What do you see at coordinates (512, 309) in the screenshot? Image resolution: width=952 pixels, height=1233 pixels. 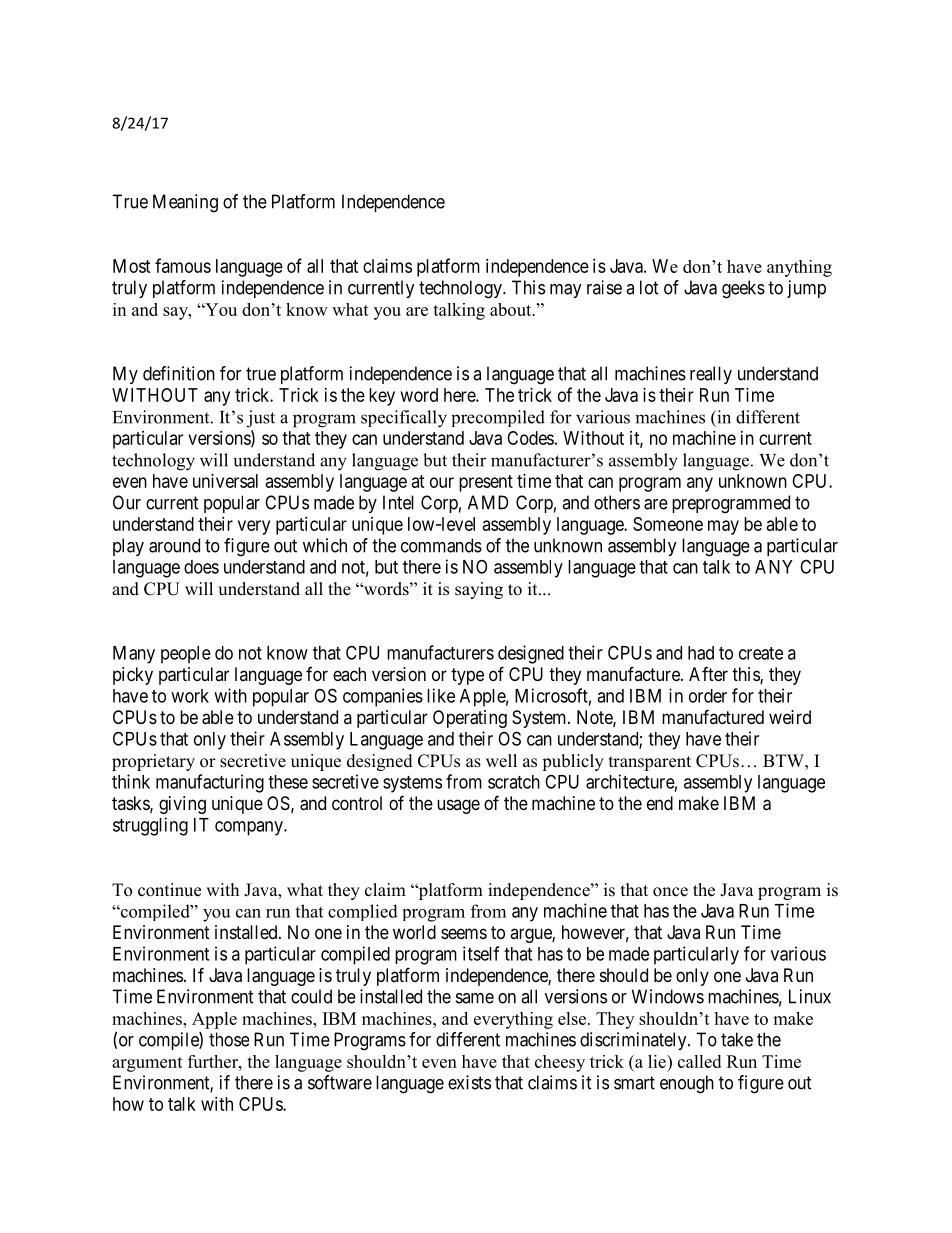 I see `about` at bounding box center [512, 309].
